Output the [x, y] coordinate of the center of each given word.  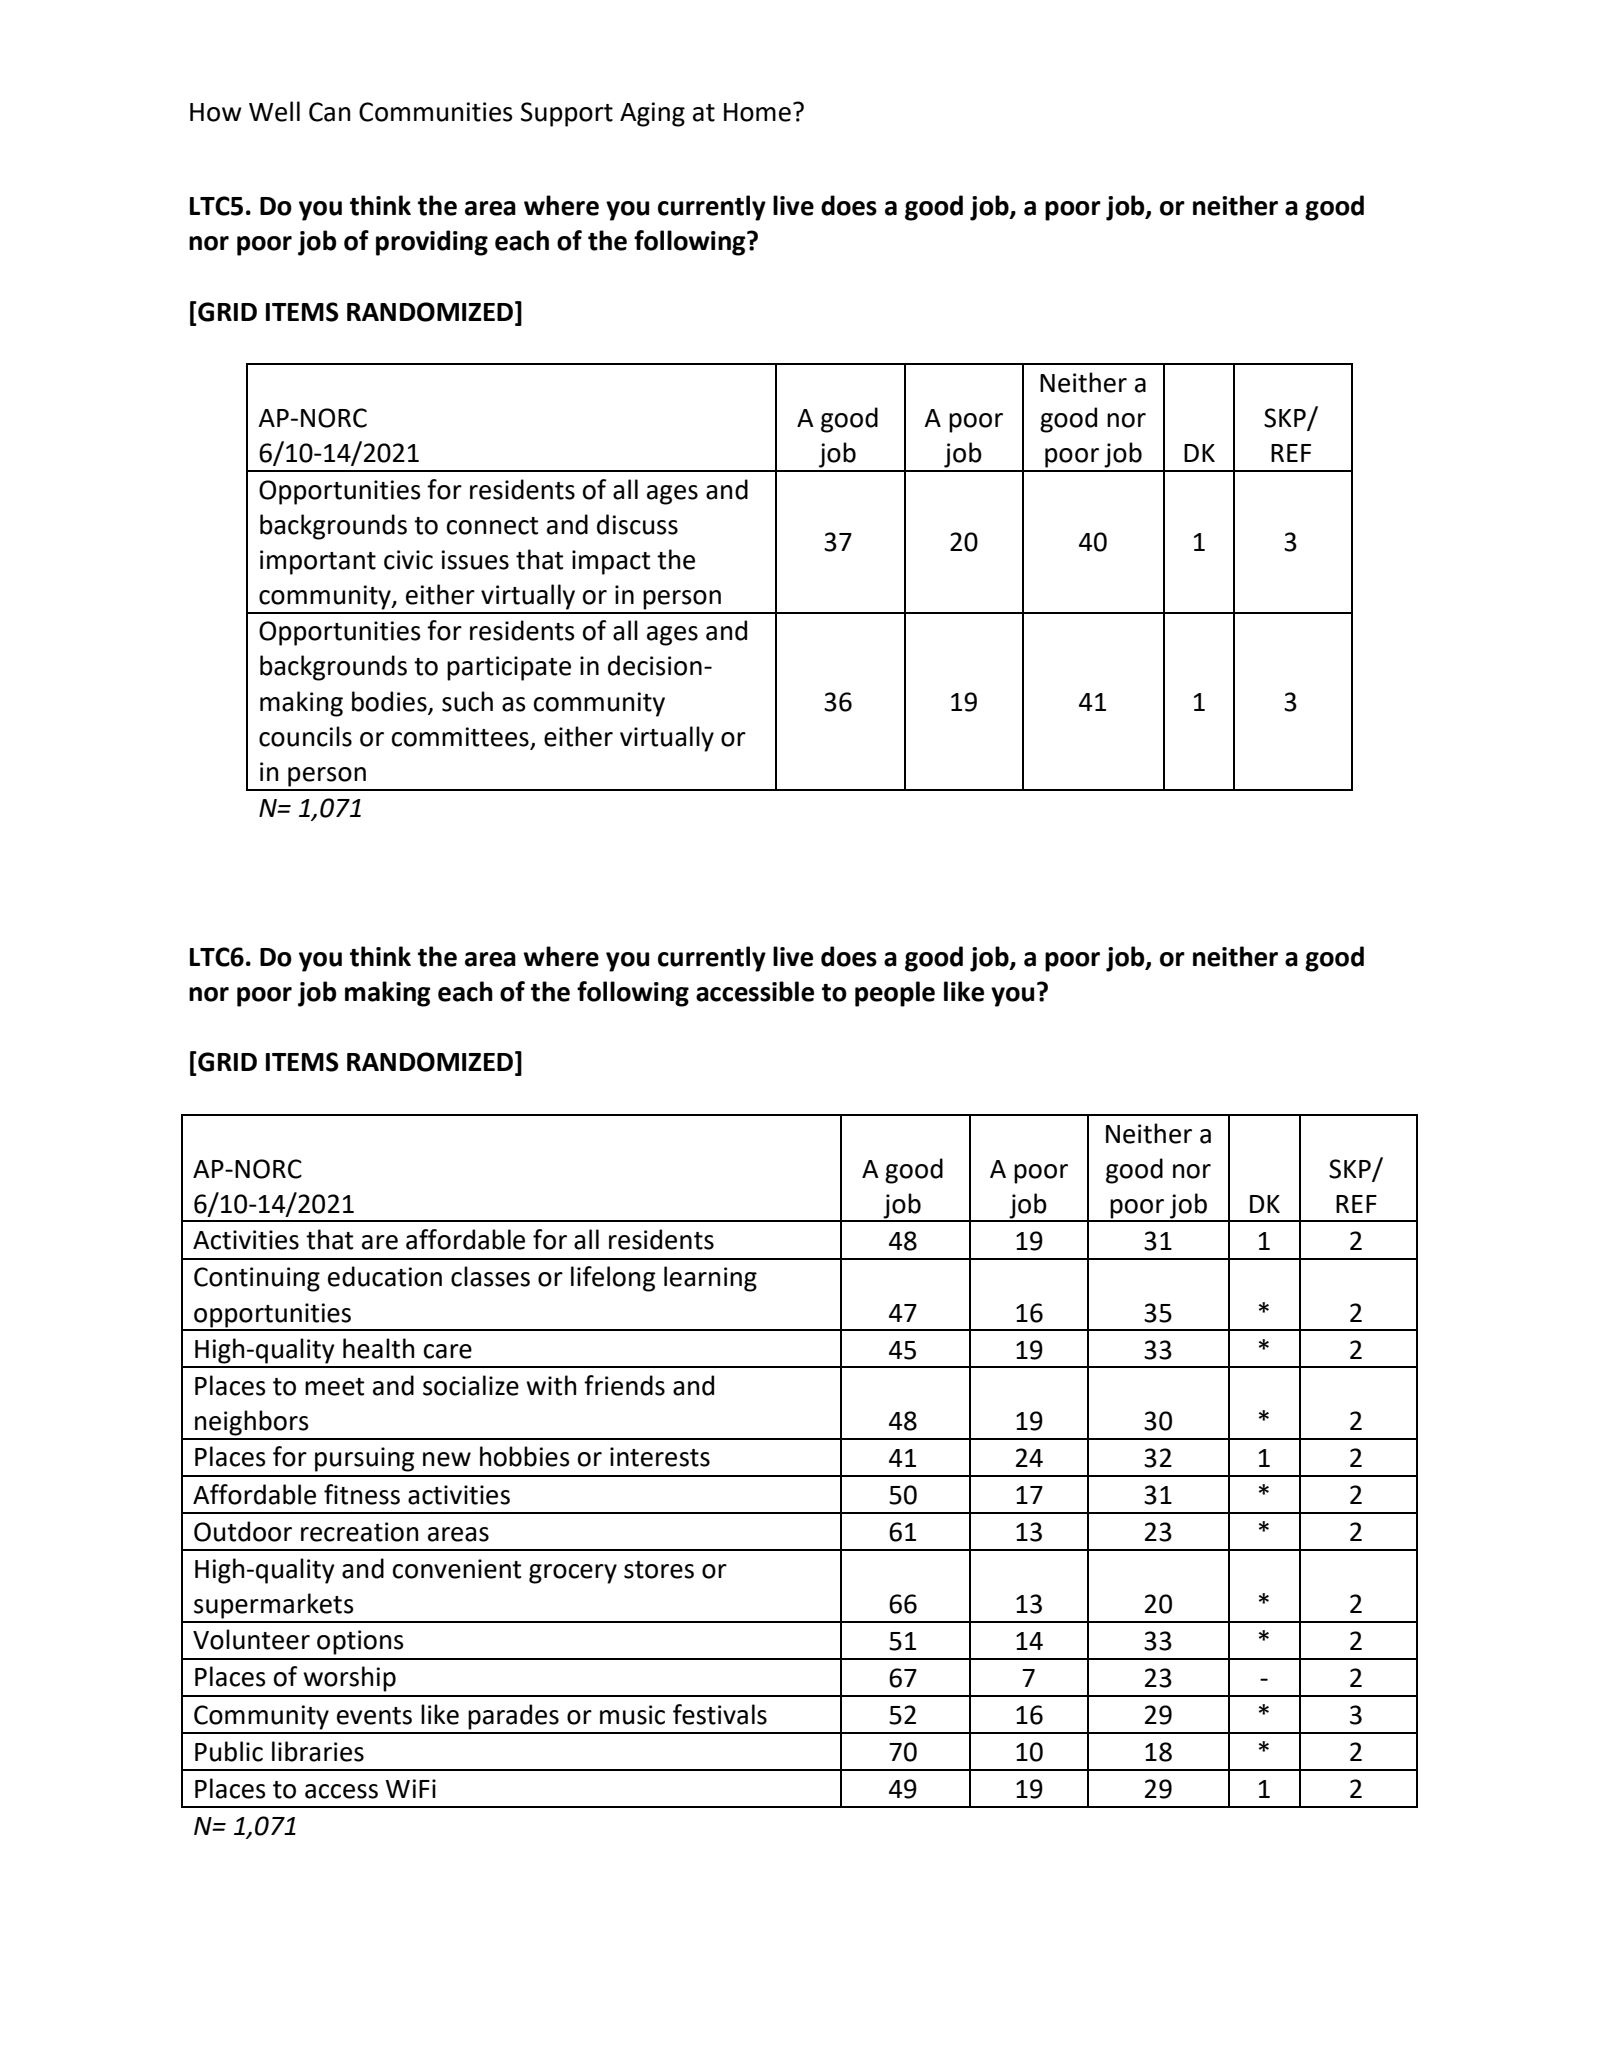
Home [757, 112]
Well [274, 111]
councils [305, 736]
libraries [318, 1751]
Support [567, 114]
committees [460, 737]
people [895, 994]
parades [513, 1717]
